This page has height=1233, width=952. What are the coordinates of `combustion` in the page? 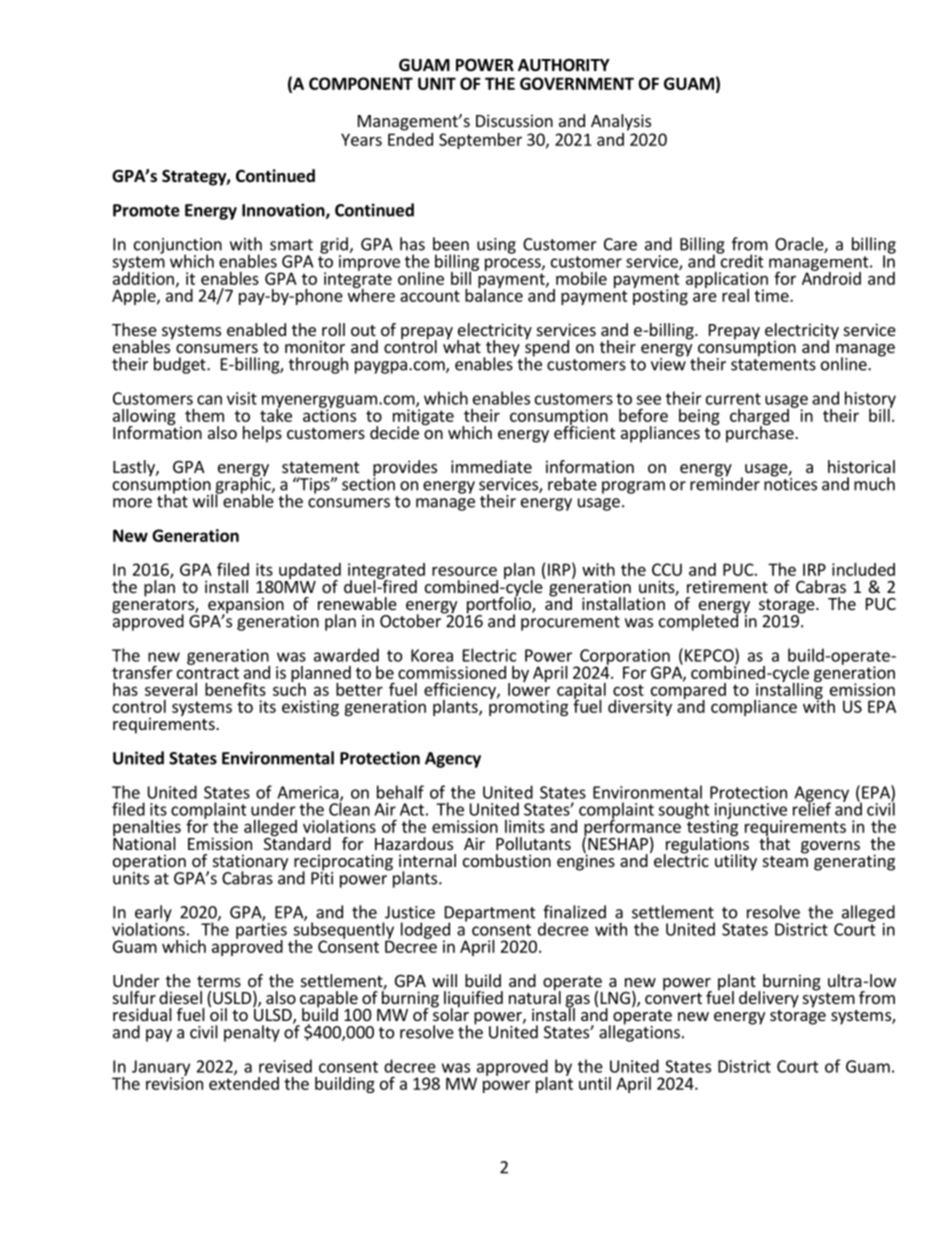 It's located at (507, 860).
